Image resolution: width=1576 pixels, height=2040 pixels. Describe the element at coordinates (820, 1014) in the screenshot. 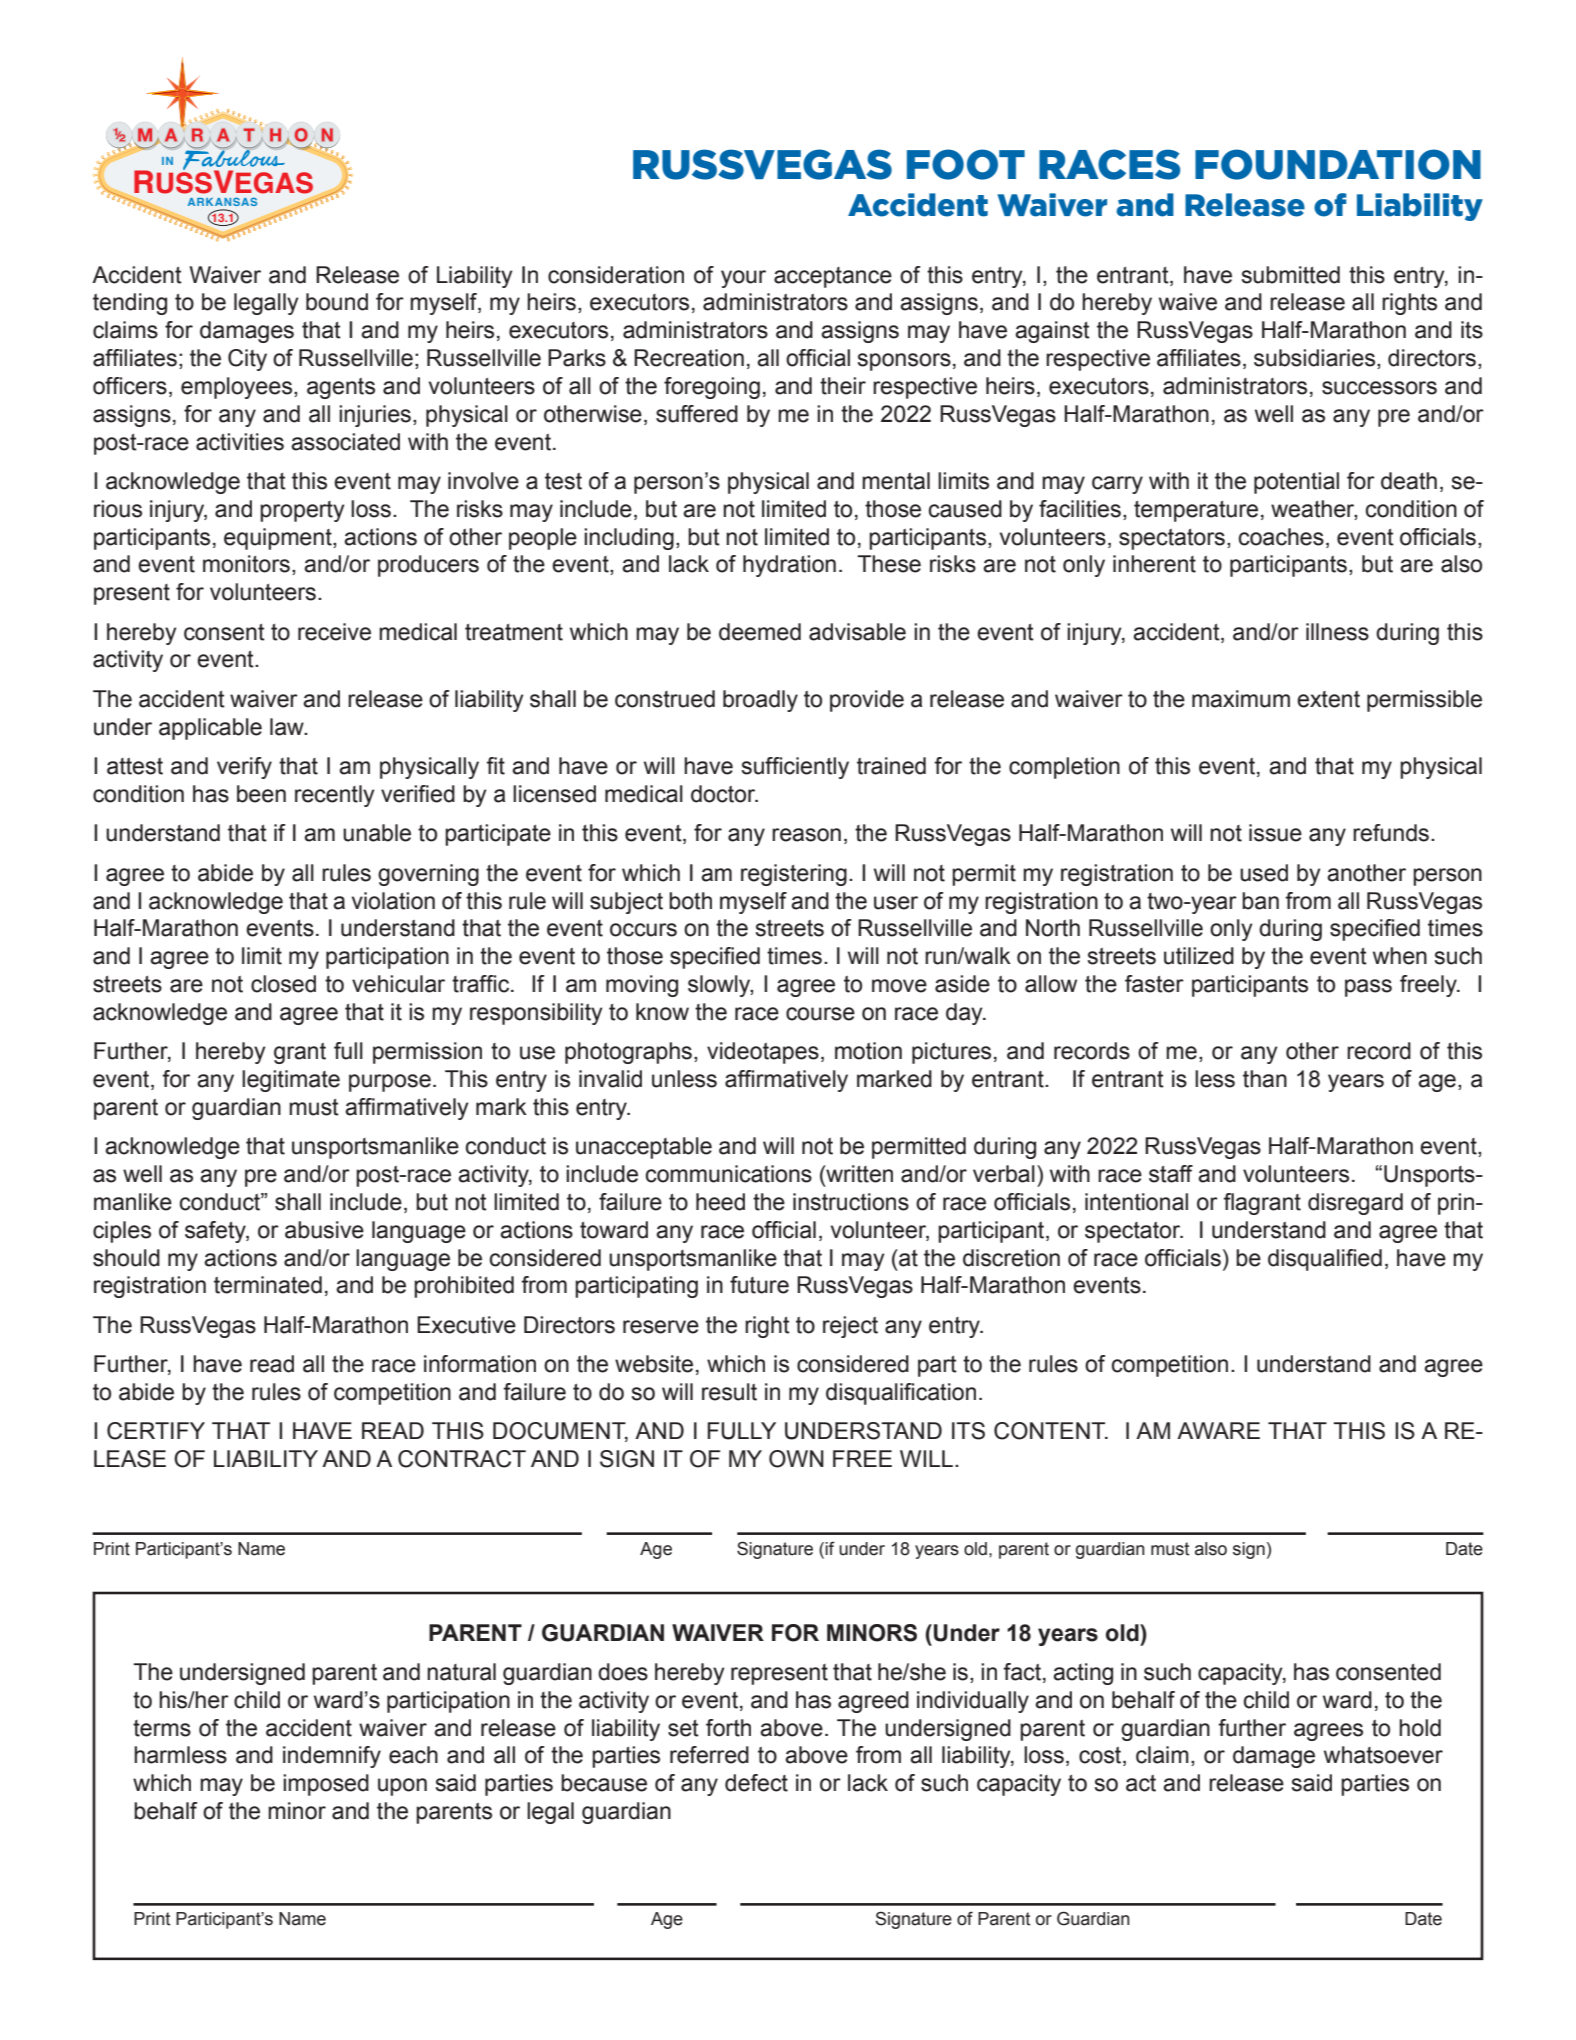

I see `course` at that location.
